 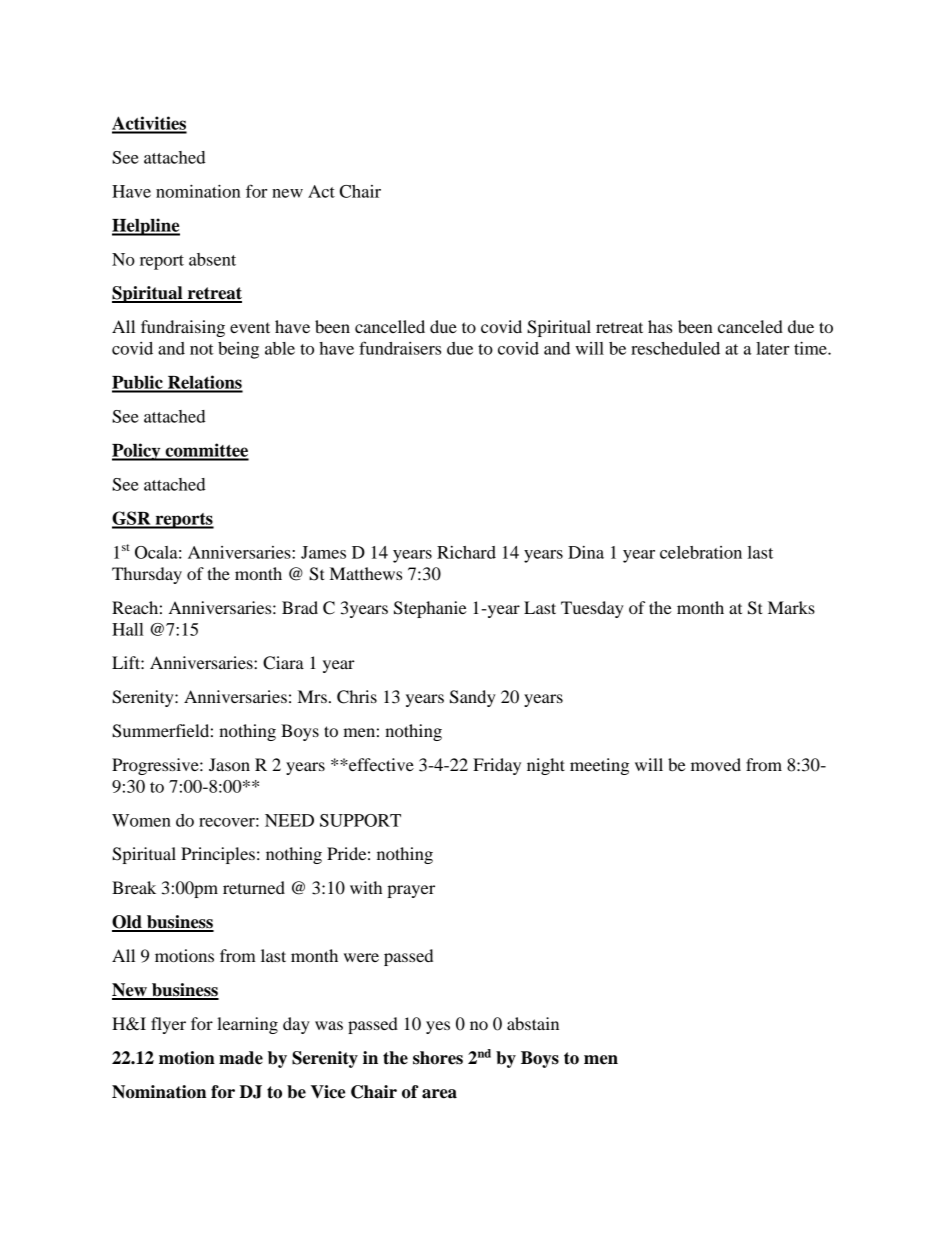 I want to click on Richard, so click(x=466, y=552).
